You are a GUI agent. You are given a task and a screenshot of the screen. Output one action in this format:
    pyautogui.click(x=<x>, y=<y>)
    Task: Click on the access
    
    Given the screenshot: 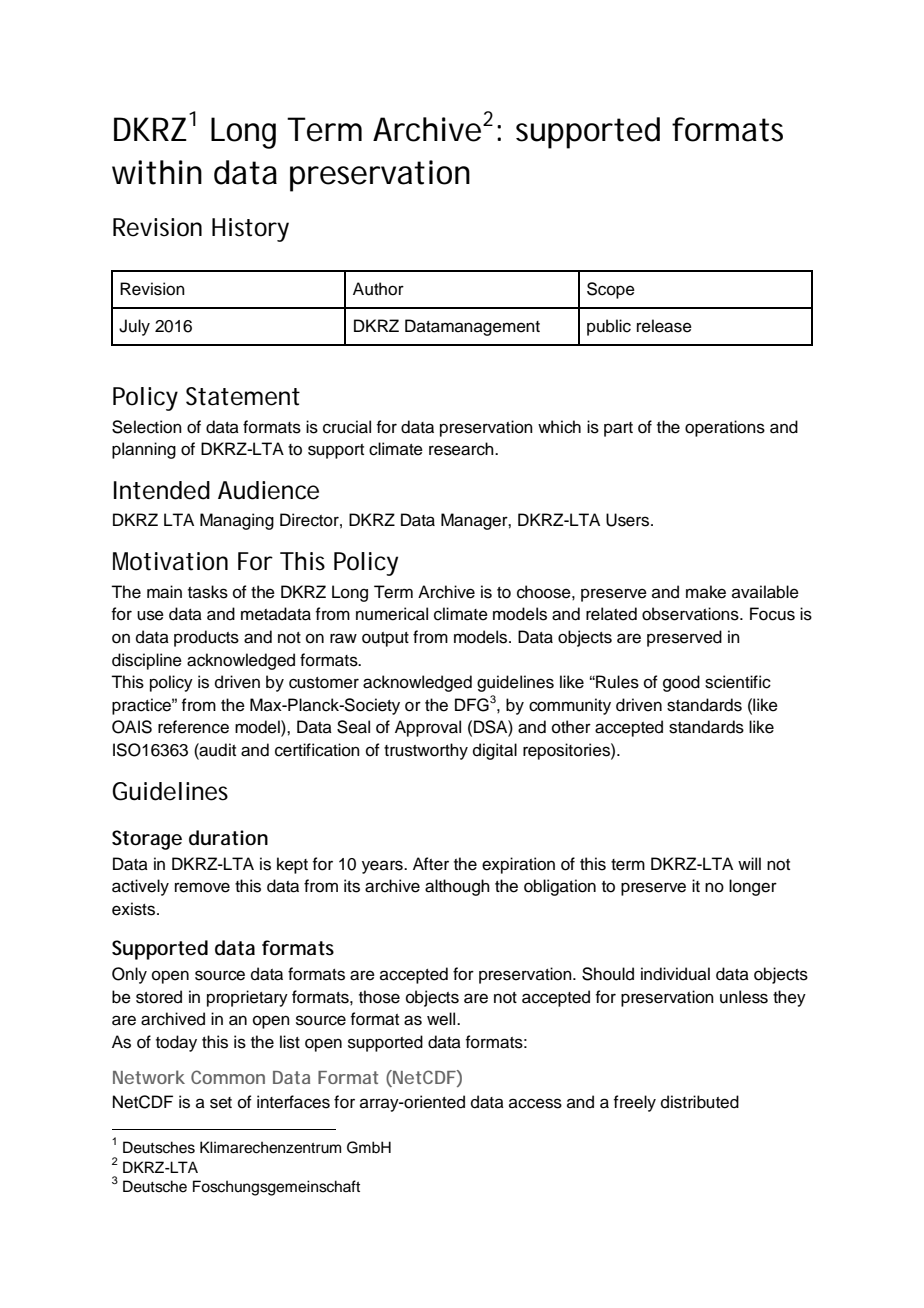 What is the action you would take?
    pyautogui.click(x=535, y=1103)
